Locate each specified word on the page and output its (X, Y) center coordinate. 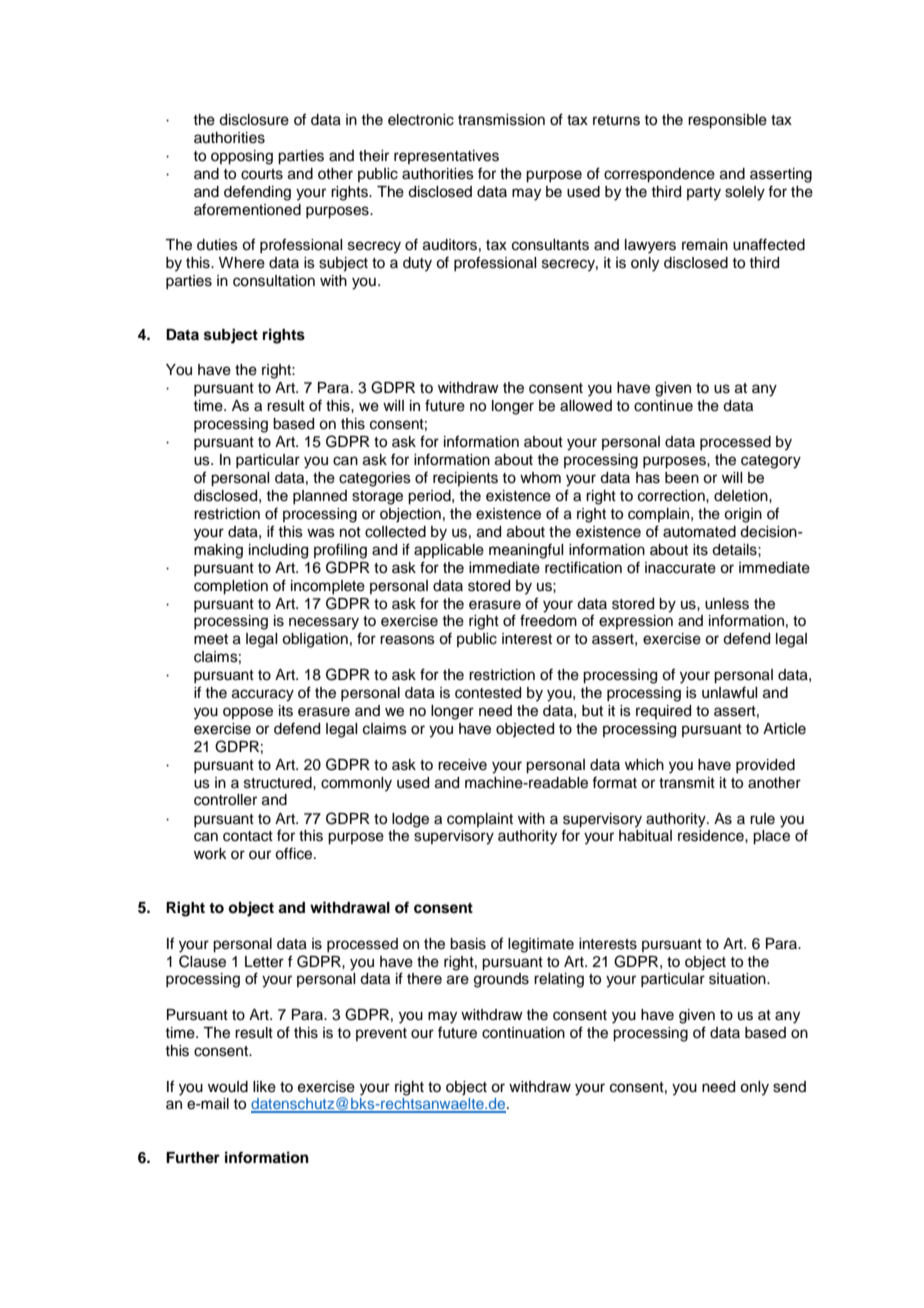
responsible (727, 121)
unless (727, 604)
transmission (501, 120)
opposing (242, 157)
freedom (548, 620)
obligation (315, 640)
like (264, 1087)
